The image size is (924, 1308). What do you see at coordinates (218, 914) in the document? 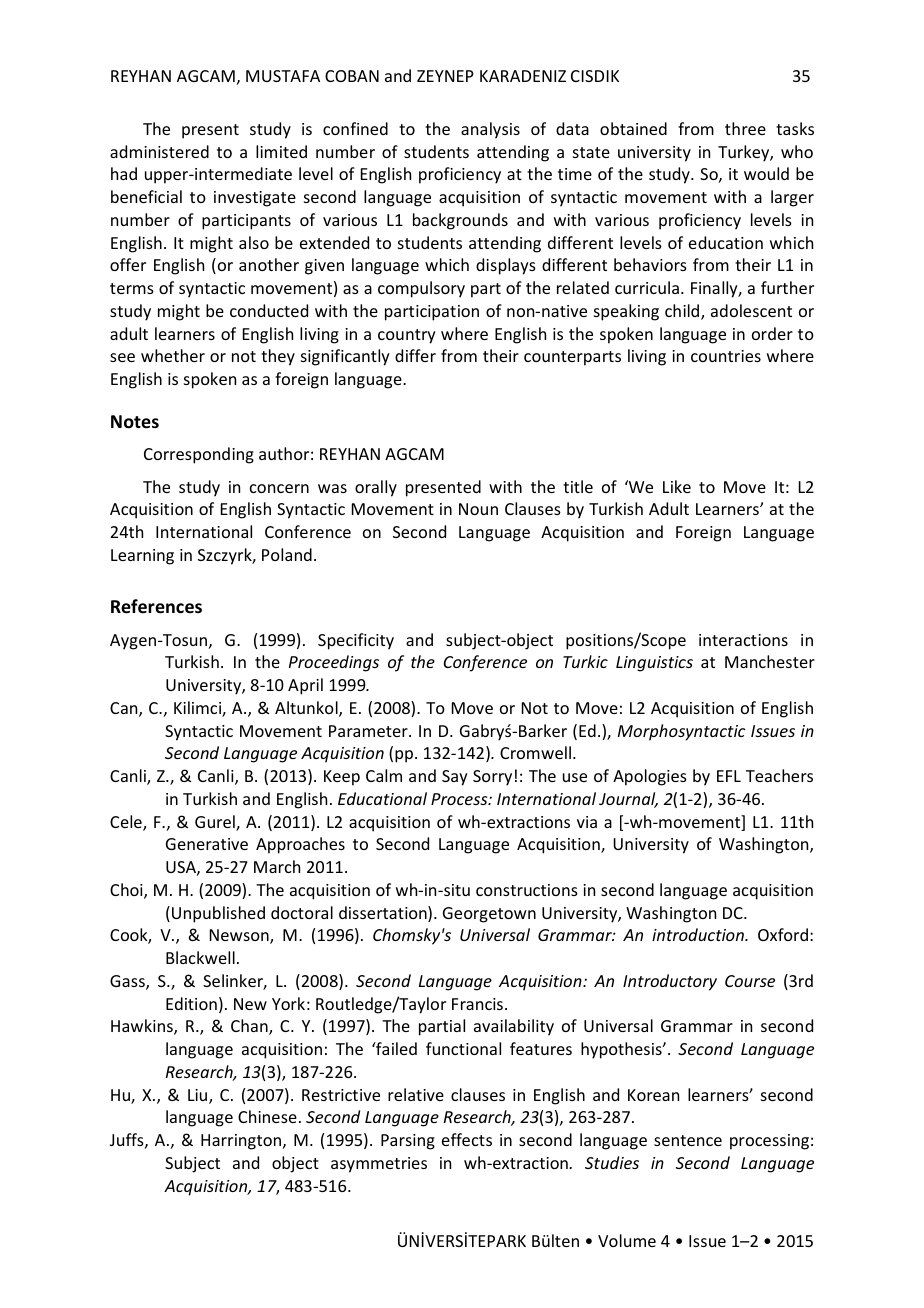
I see `Unpublished` at bounding box center [218, 914].
